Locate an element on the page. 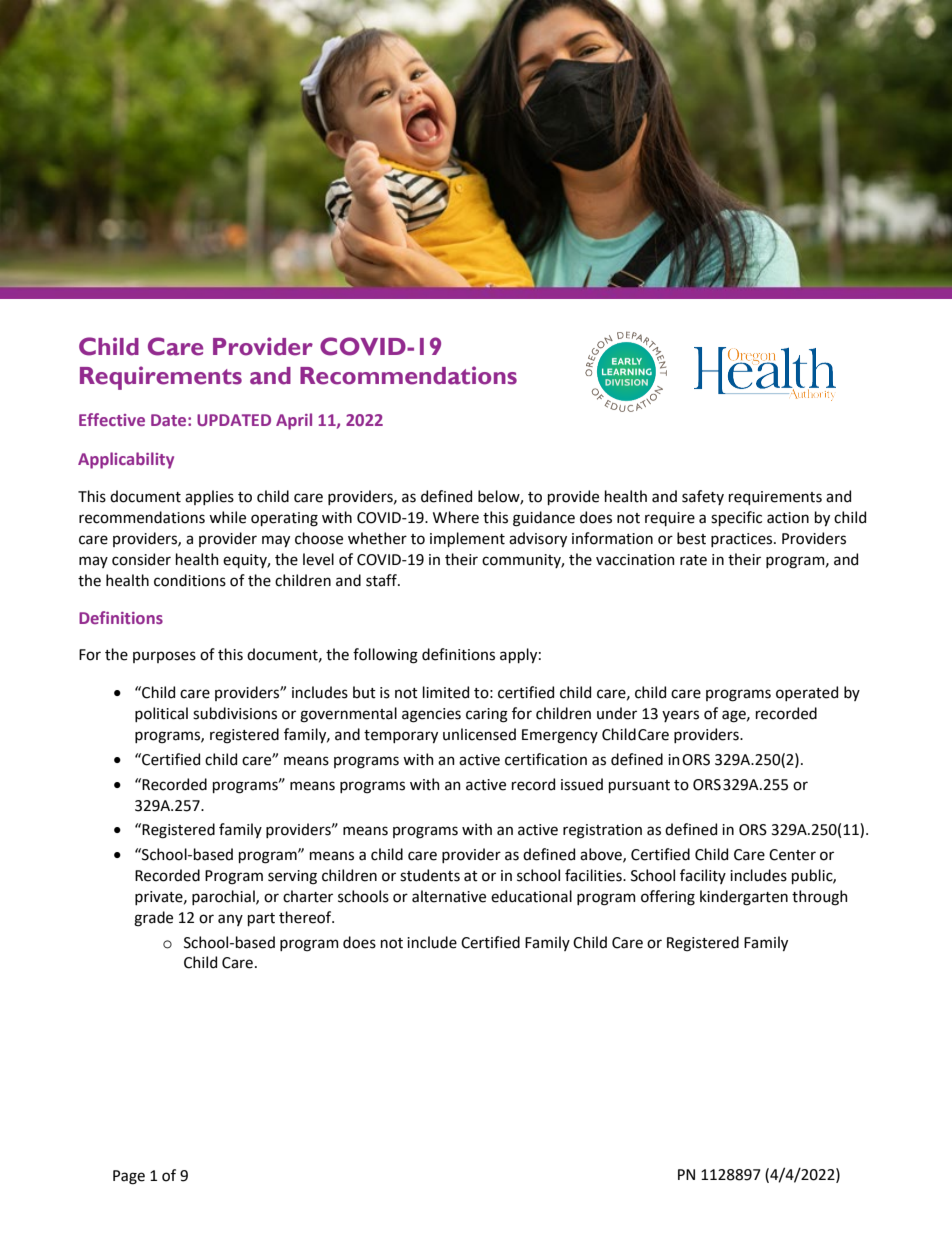  political is located at coordinates (161, 714).
